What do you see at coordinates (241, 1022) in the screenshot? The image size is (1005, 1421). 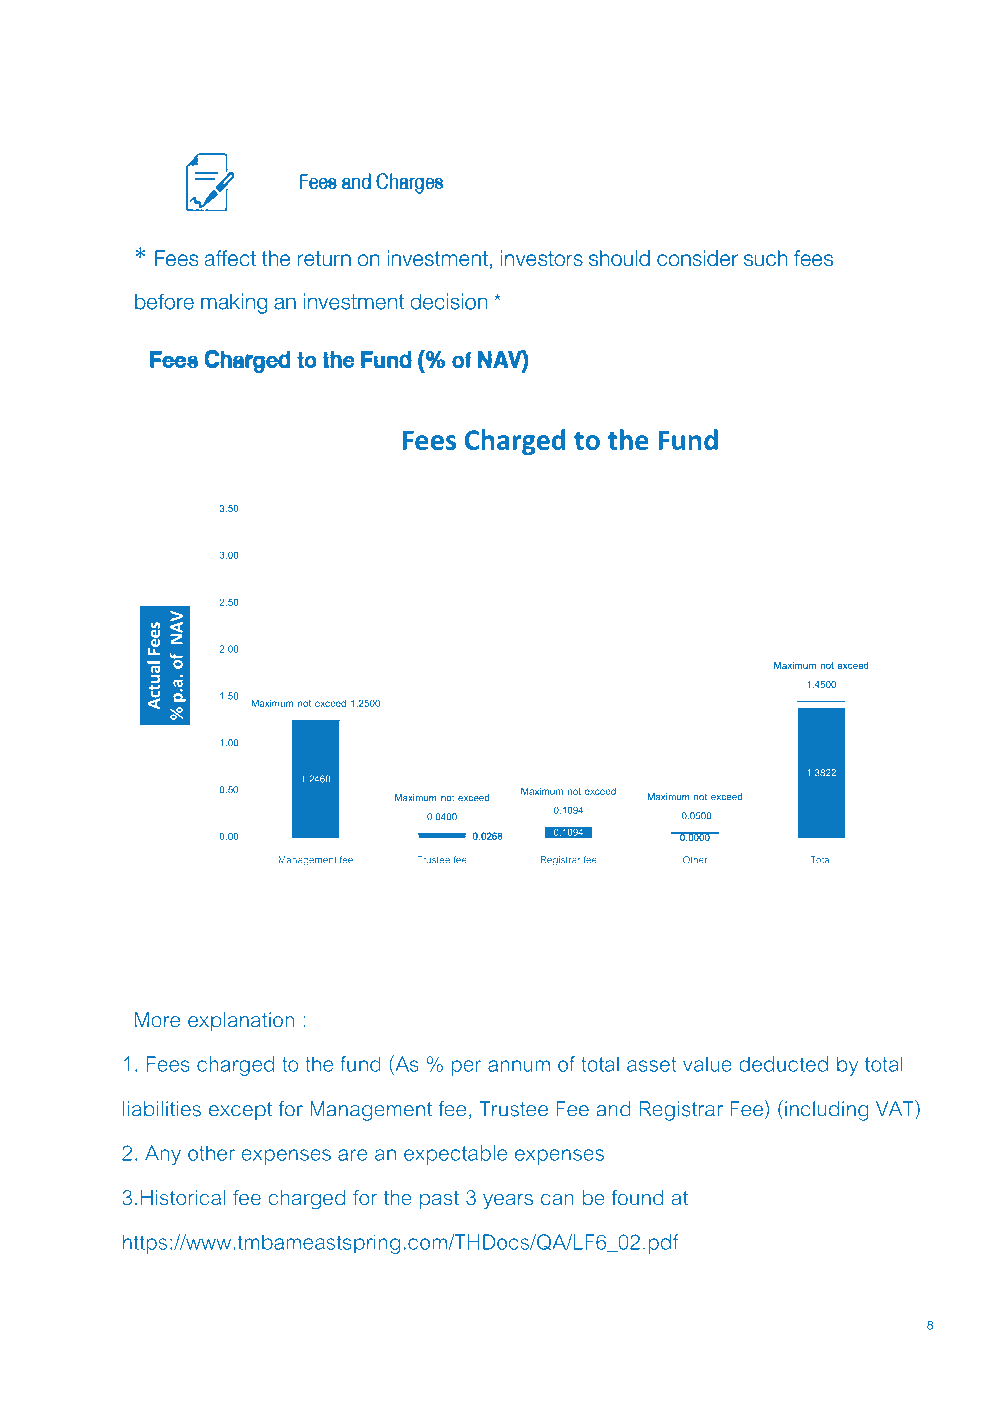 I see `explanation` at bounding box center [241, 1022].
